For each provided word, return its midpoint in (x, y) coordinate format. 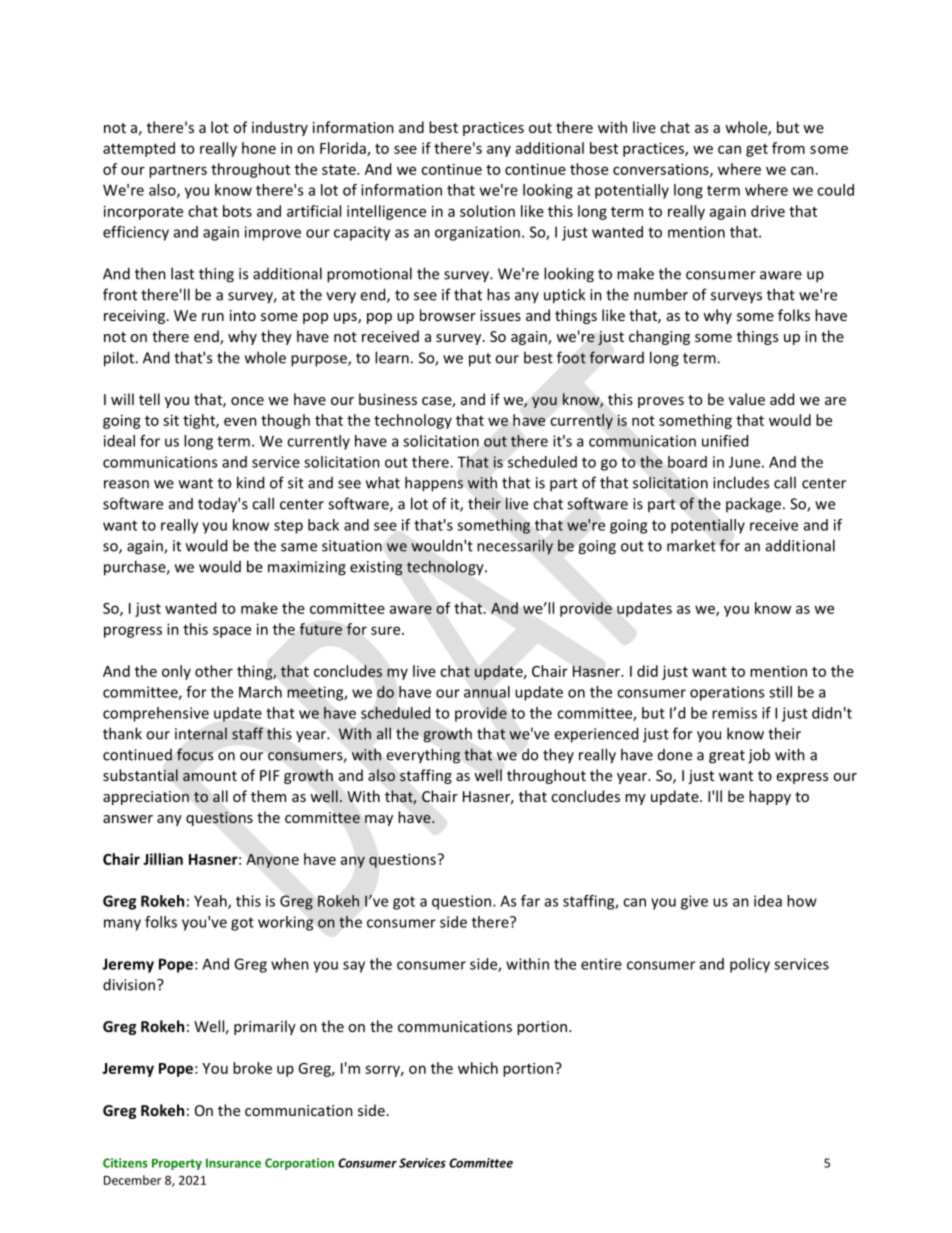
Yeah (211, 902)
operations (727, 693)
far (530, 901)
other (214, 671)
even (240, 421)
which (478, 1068)
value (747, 399)
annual (487, 692)
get (757, 150)
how (802, 901)
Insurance (233, 1163)
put (480, 360)
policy (750, 965)
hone (259, 148)
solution (487, 211)
